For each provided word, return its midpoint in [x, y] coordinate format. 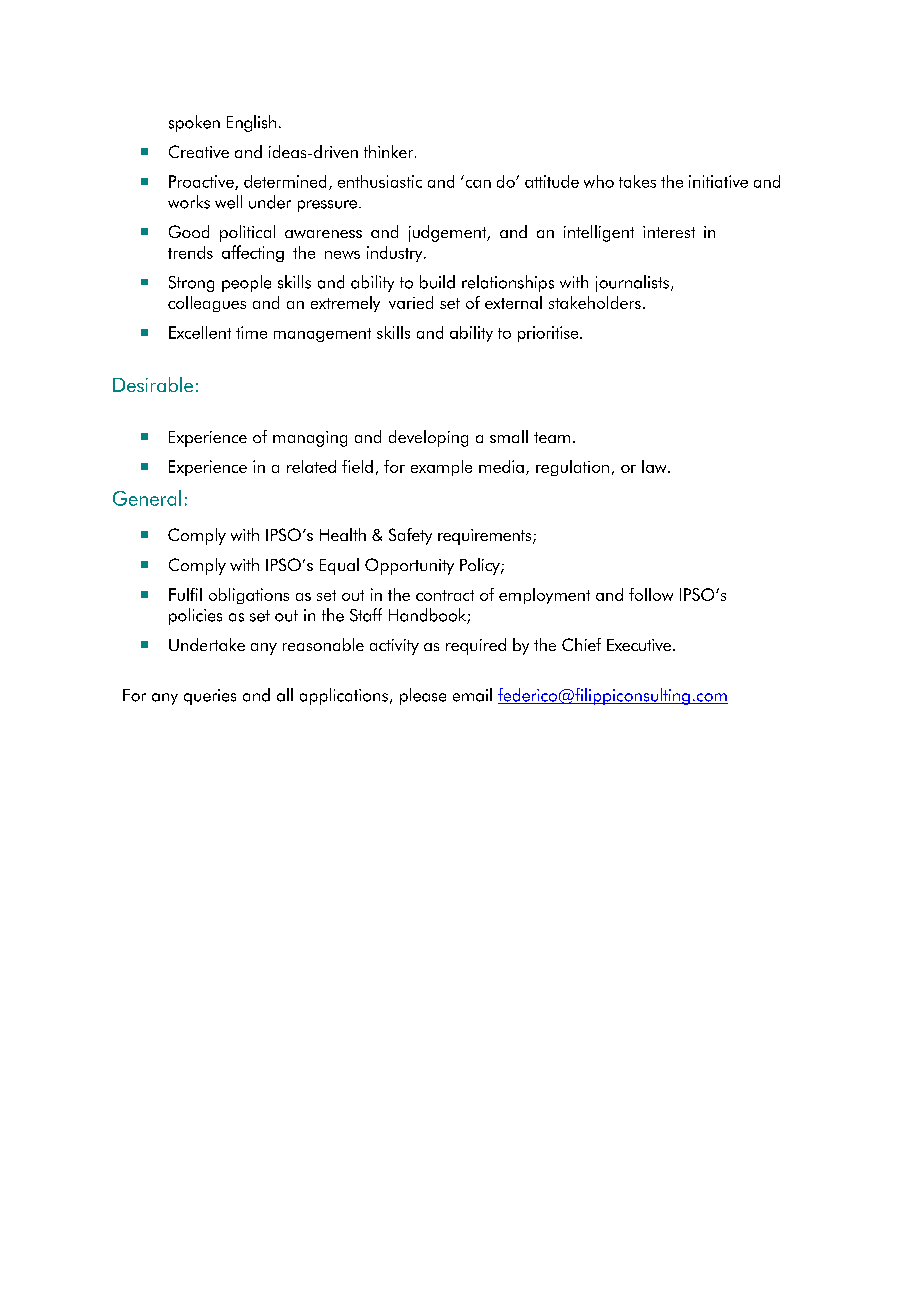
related [311, 466]
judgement [449, 233]
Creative [199, 151]
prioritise [549, 334]
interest [669, 232]
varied [411, 302]
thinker [390, 151]
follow [651, 594]
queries [210, 697]
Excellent [200, 332]
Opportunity [409, 566]
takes [637, 181]
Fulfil [185, 594]
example [441, 468]
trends [190, 252]
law [655, 466]
